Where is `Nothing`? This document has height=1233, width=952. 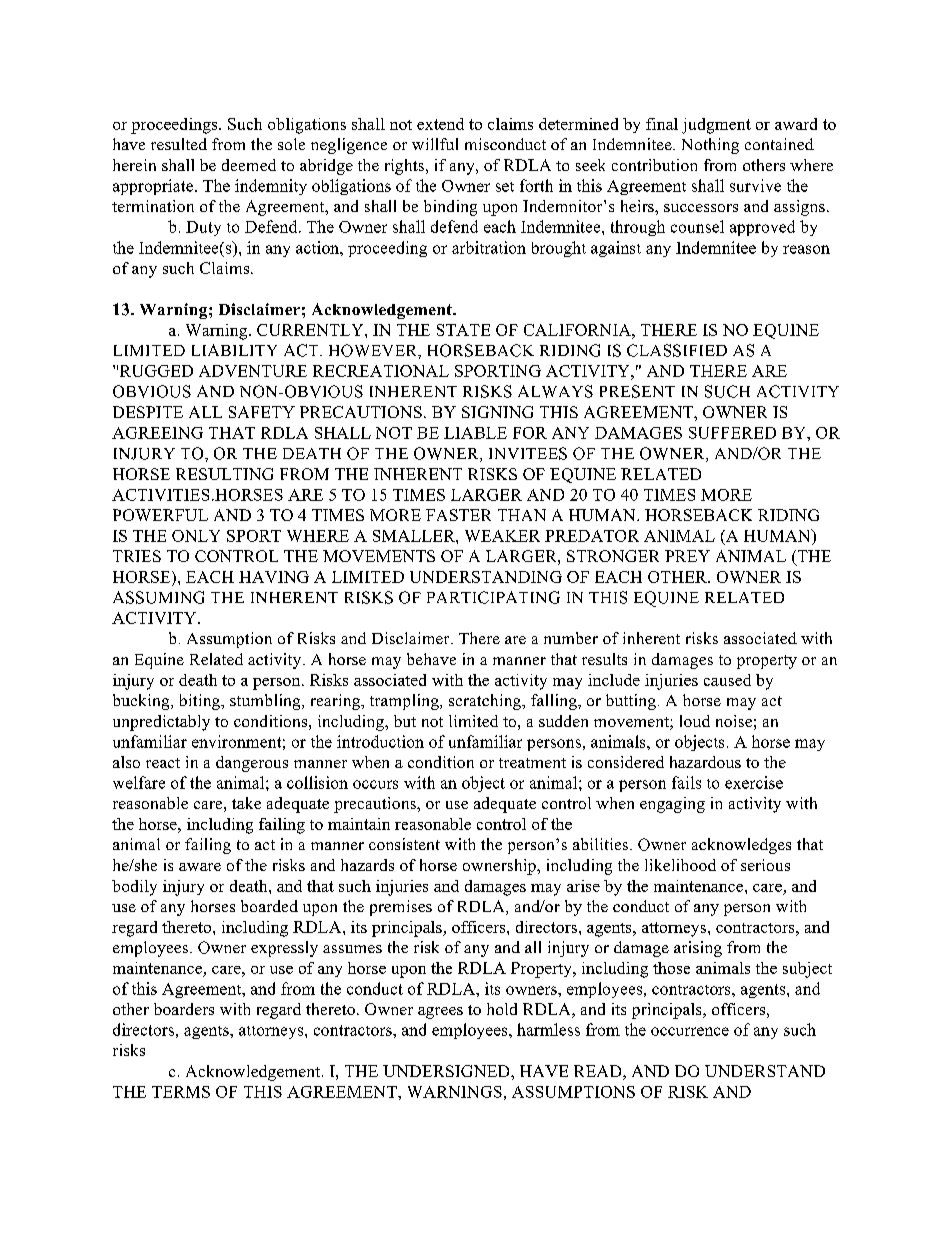 Nothing is located at coordinates (710, 146).
